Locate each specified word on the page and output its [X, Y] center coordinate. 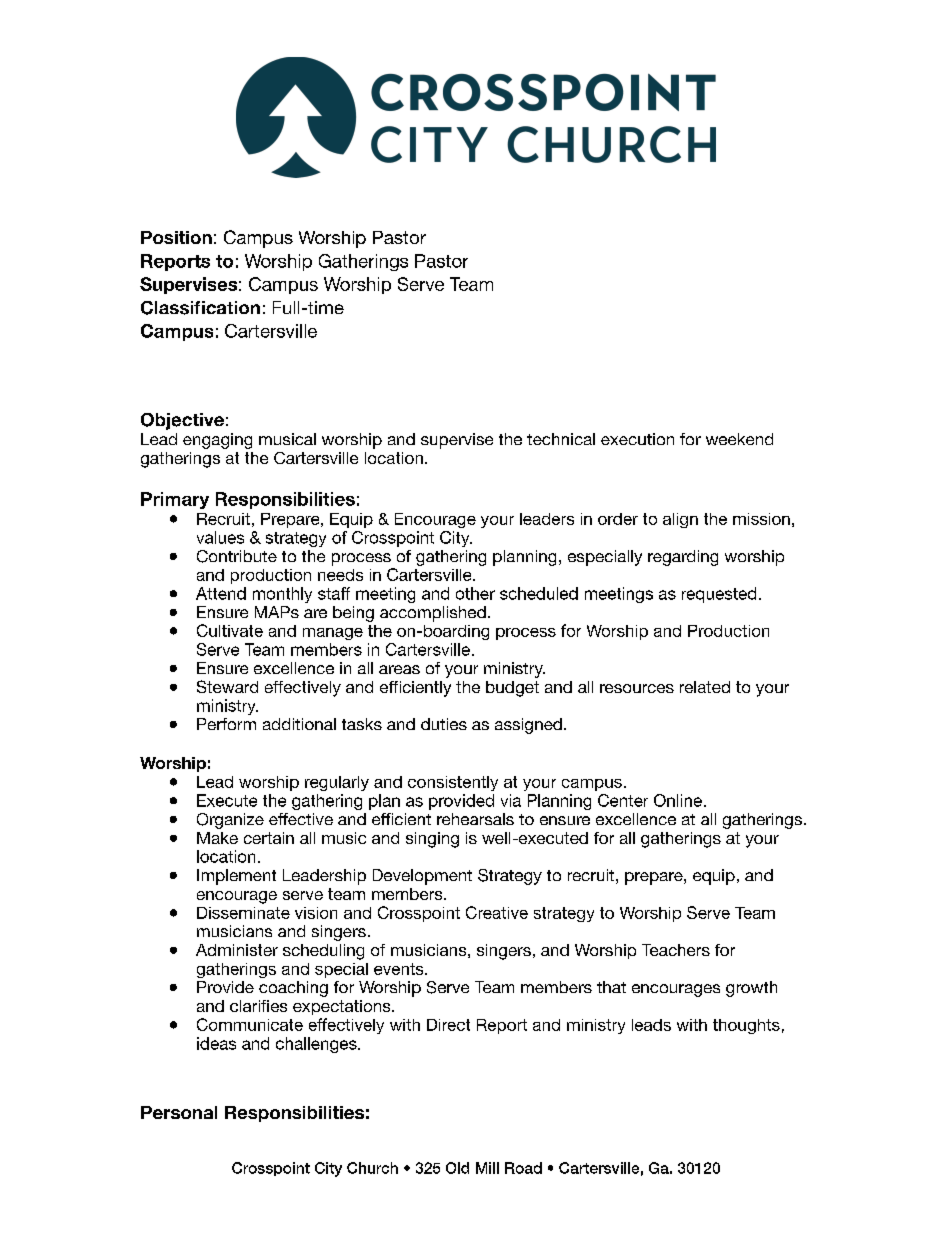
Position [176, 237]
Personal [179, 1112]
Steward [227, 686]
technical [561, 439]
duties [444, 724]
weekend [739, 439]
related [705, 687]
